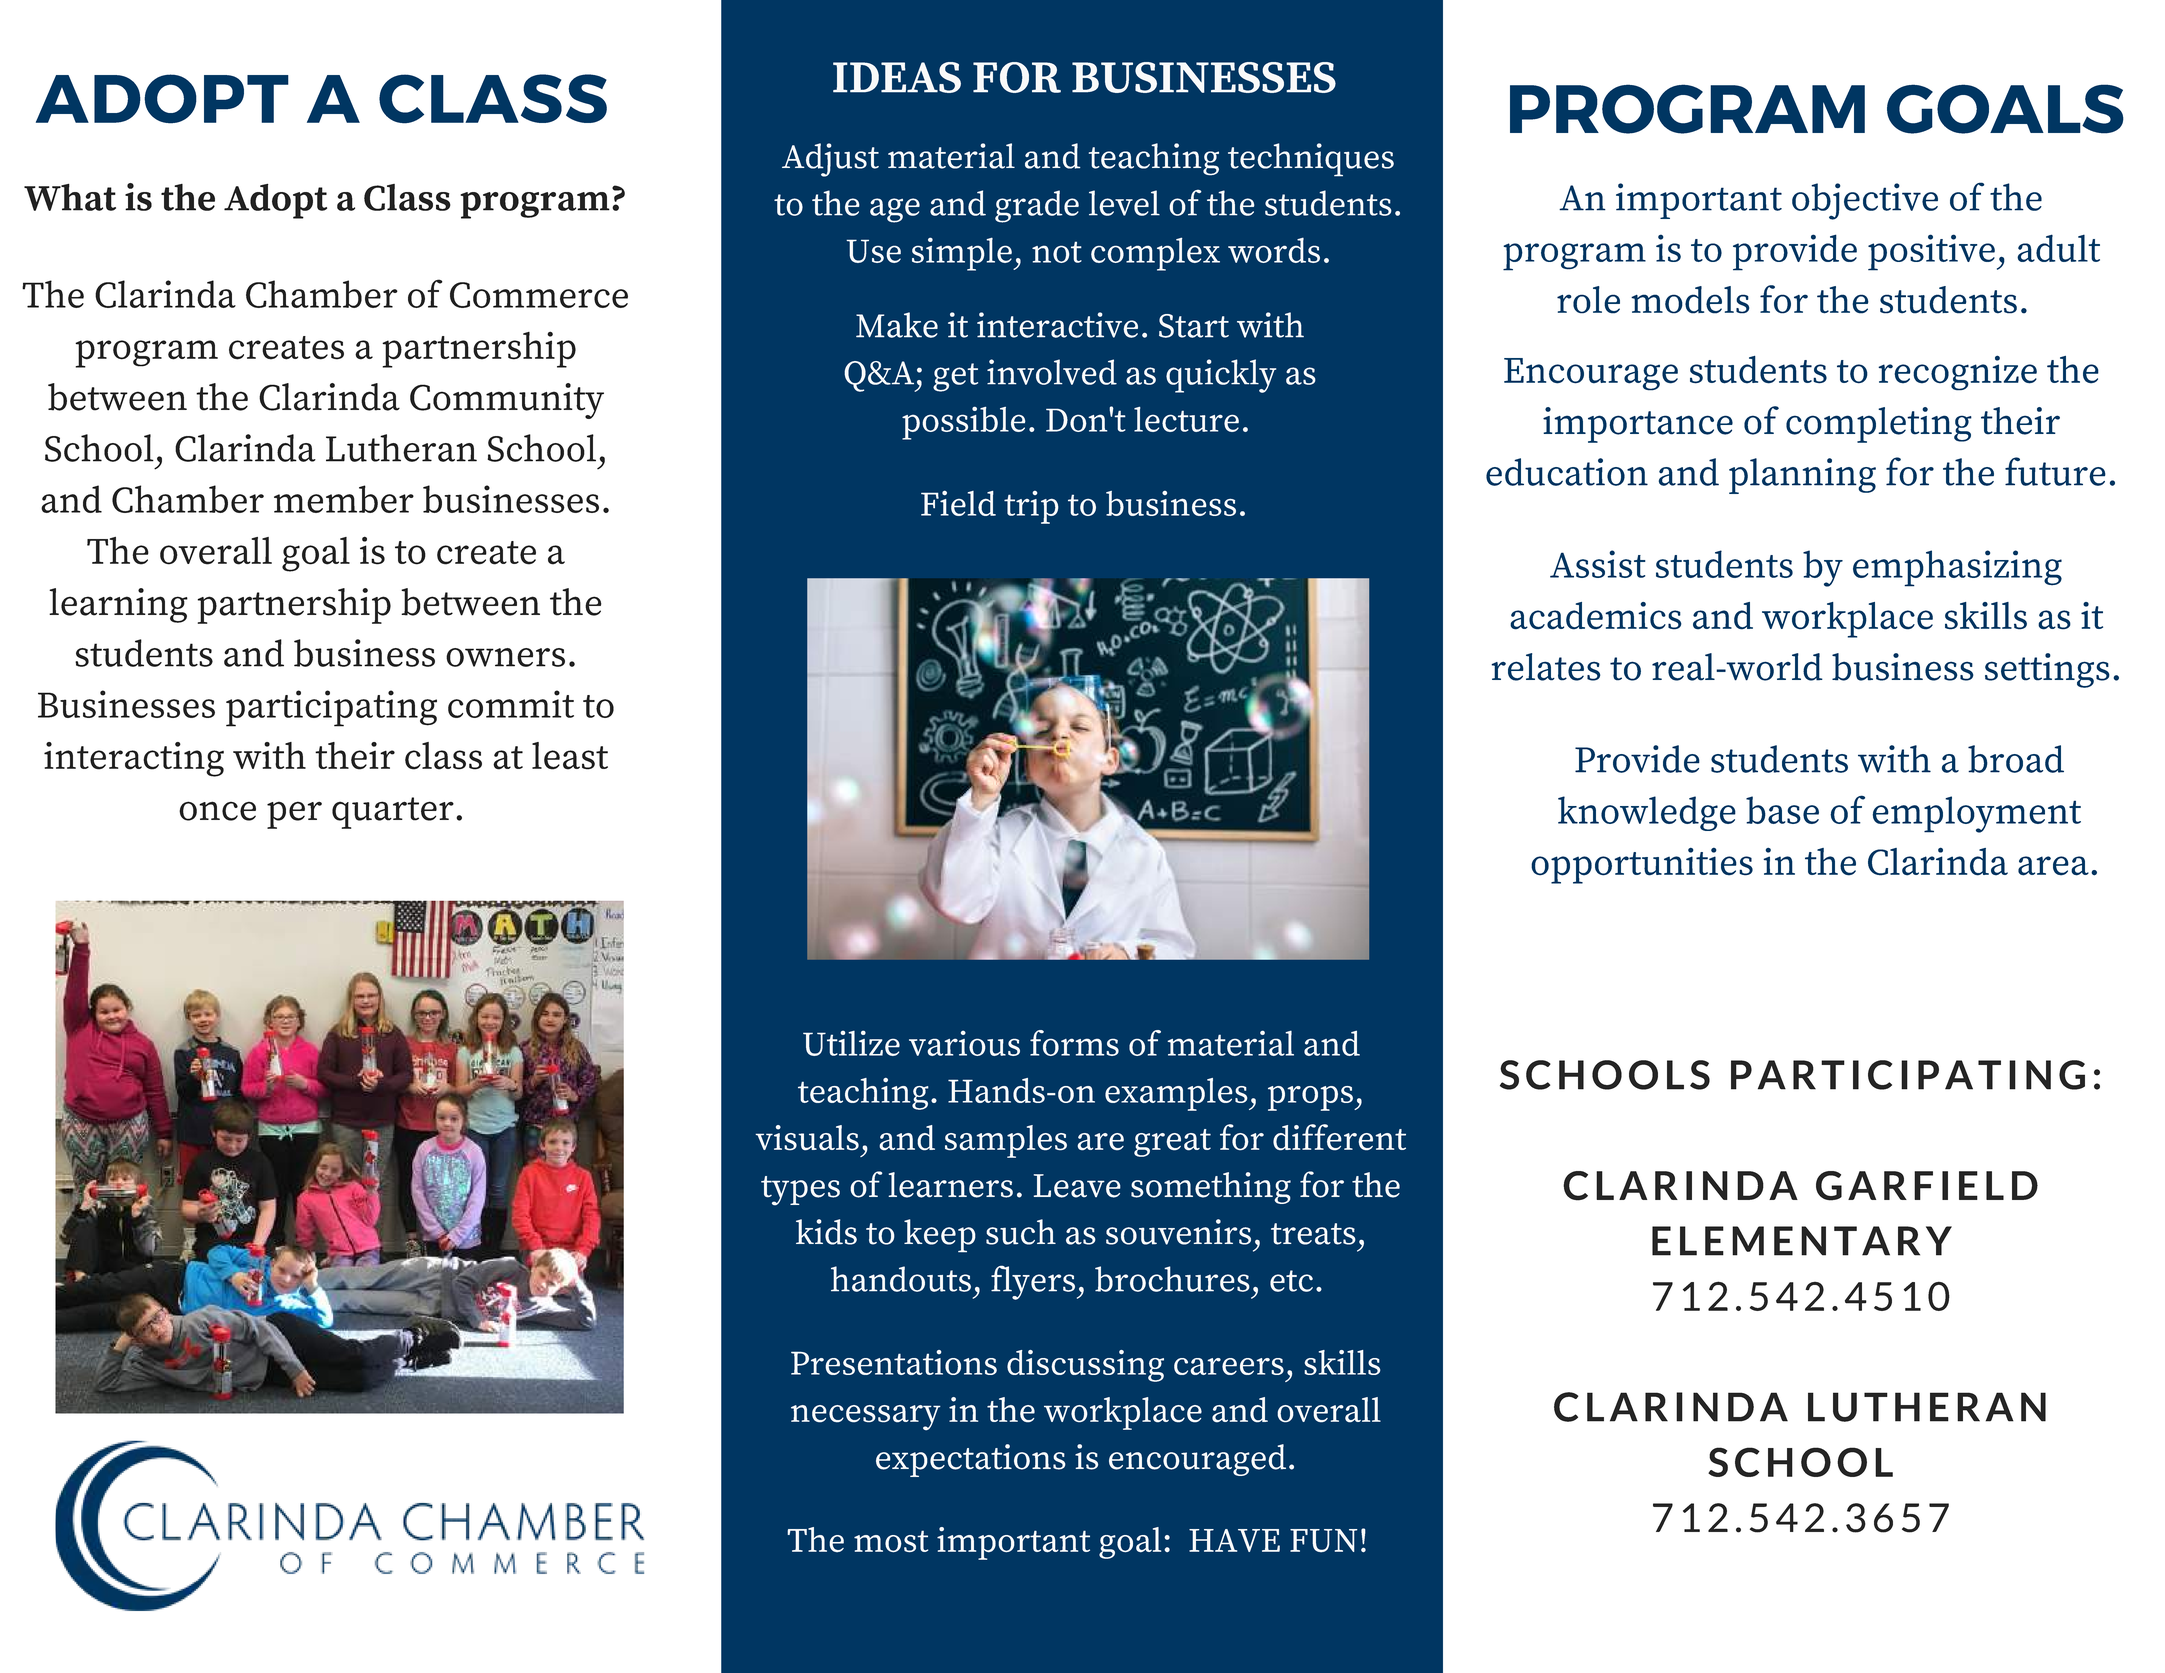 The width and height of the page is (2165, 1673). I want to click on most, so click(891, 1541).
